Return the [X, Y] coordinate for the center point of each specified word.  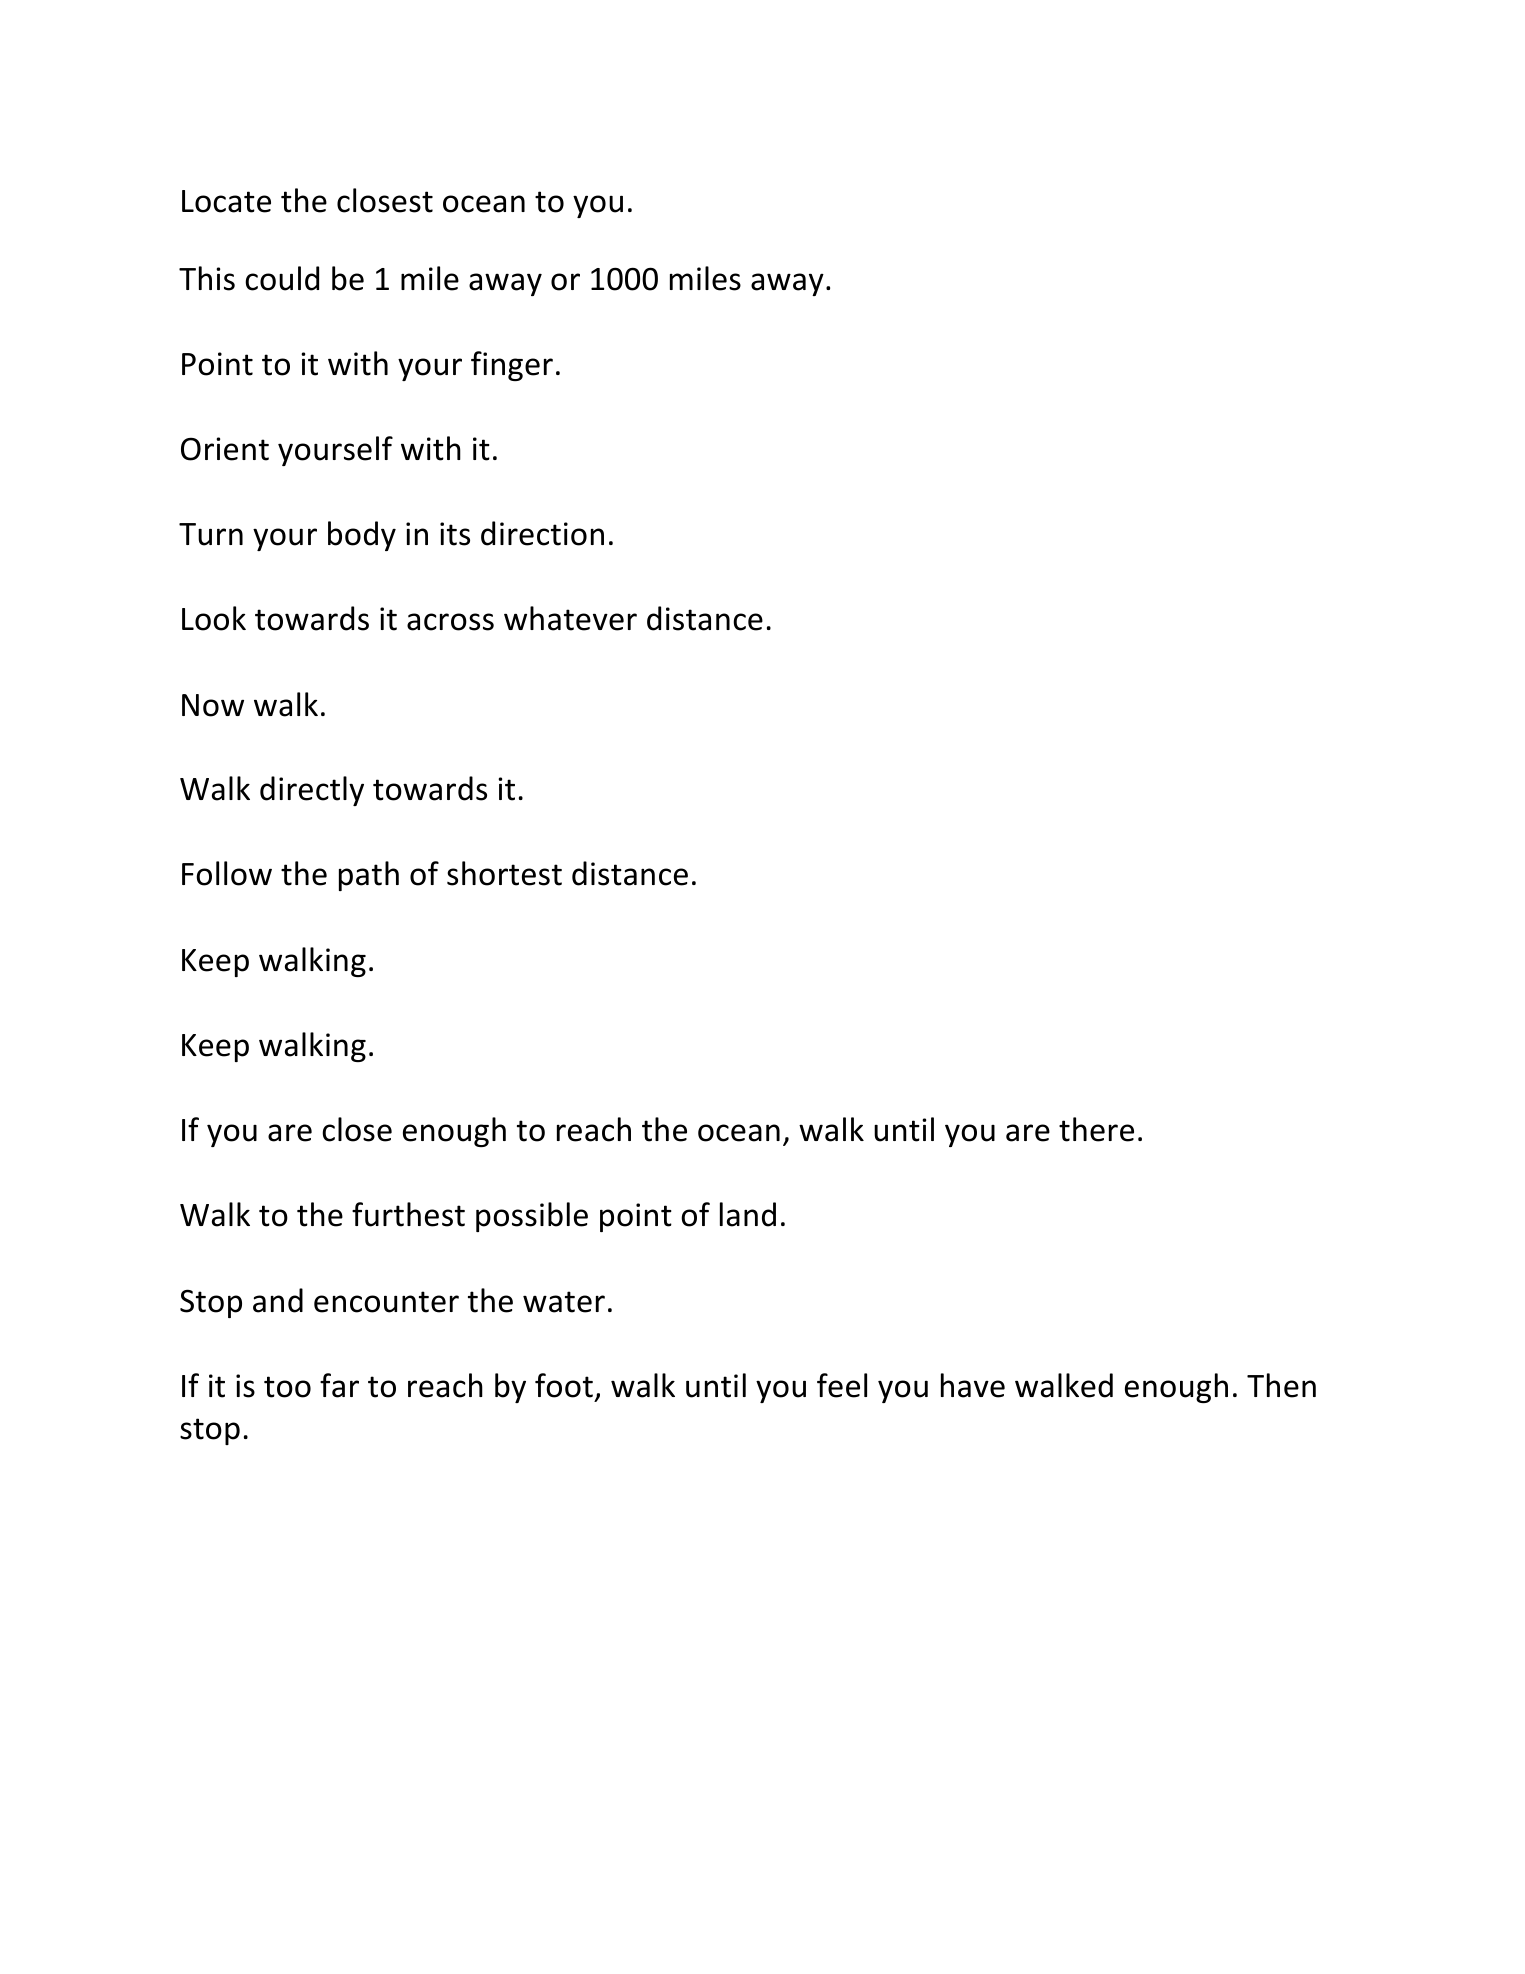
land [748, 1214]
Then [1281, 1385]
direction [542, 533]
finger [512, 366]
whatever [570, 618]
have [973, 1385]
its [455, 534]
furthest [408, 1214]
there [1096, 1129]
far [339, 1385]
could [282, 278]
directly [312, 791]
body [362, 536]
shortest [504, 873]
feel [842, 1385]
